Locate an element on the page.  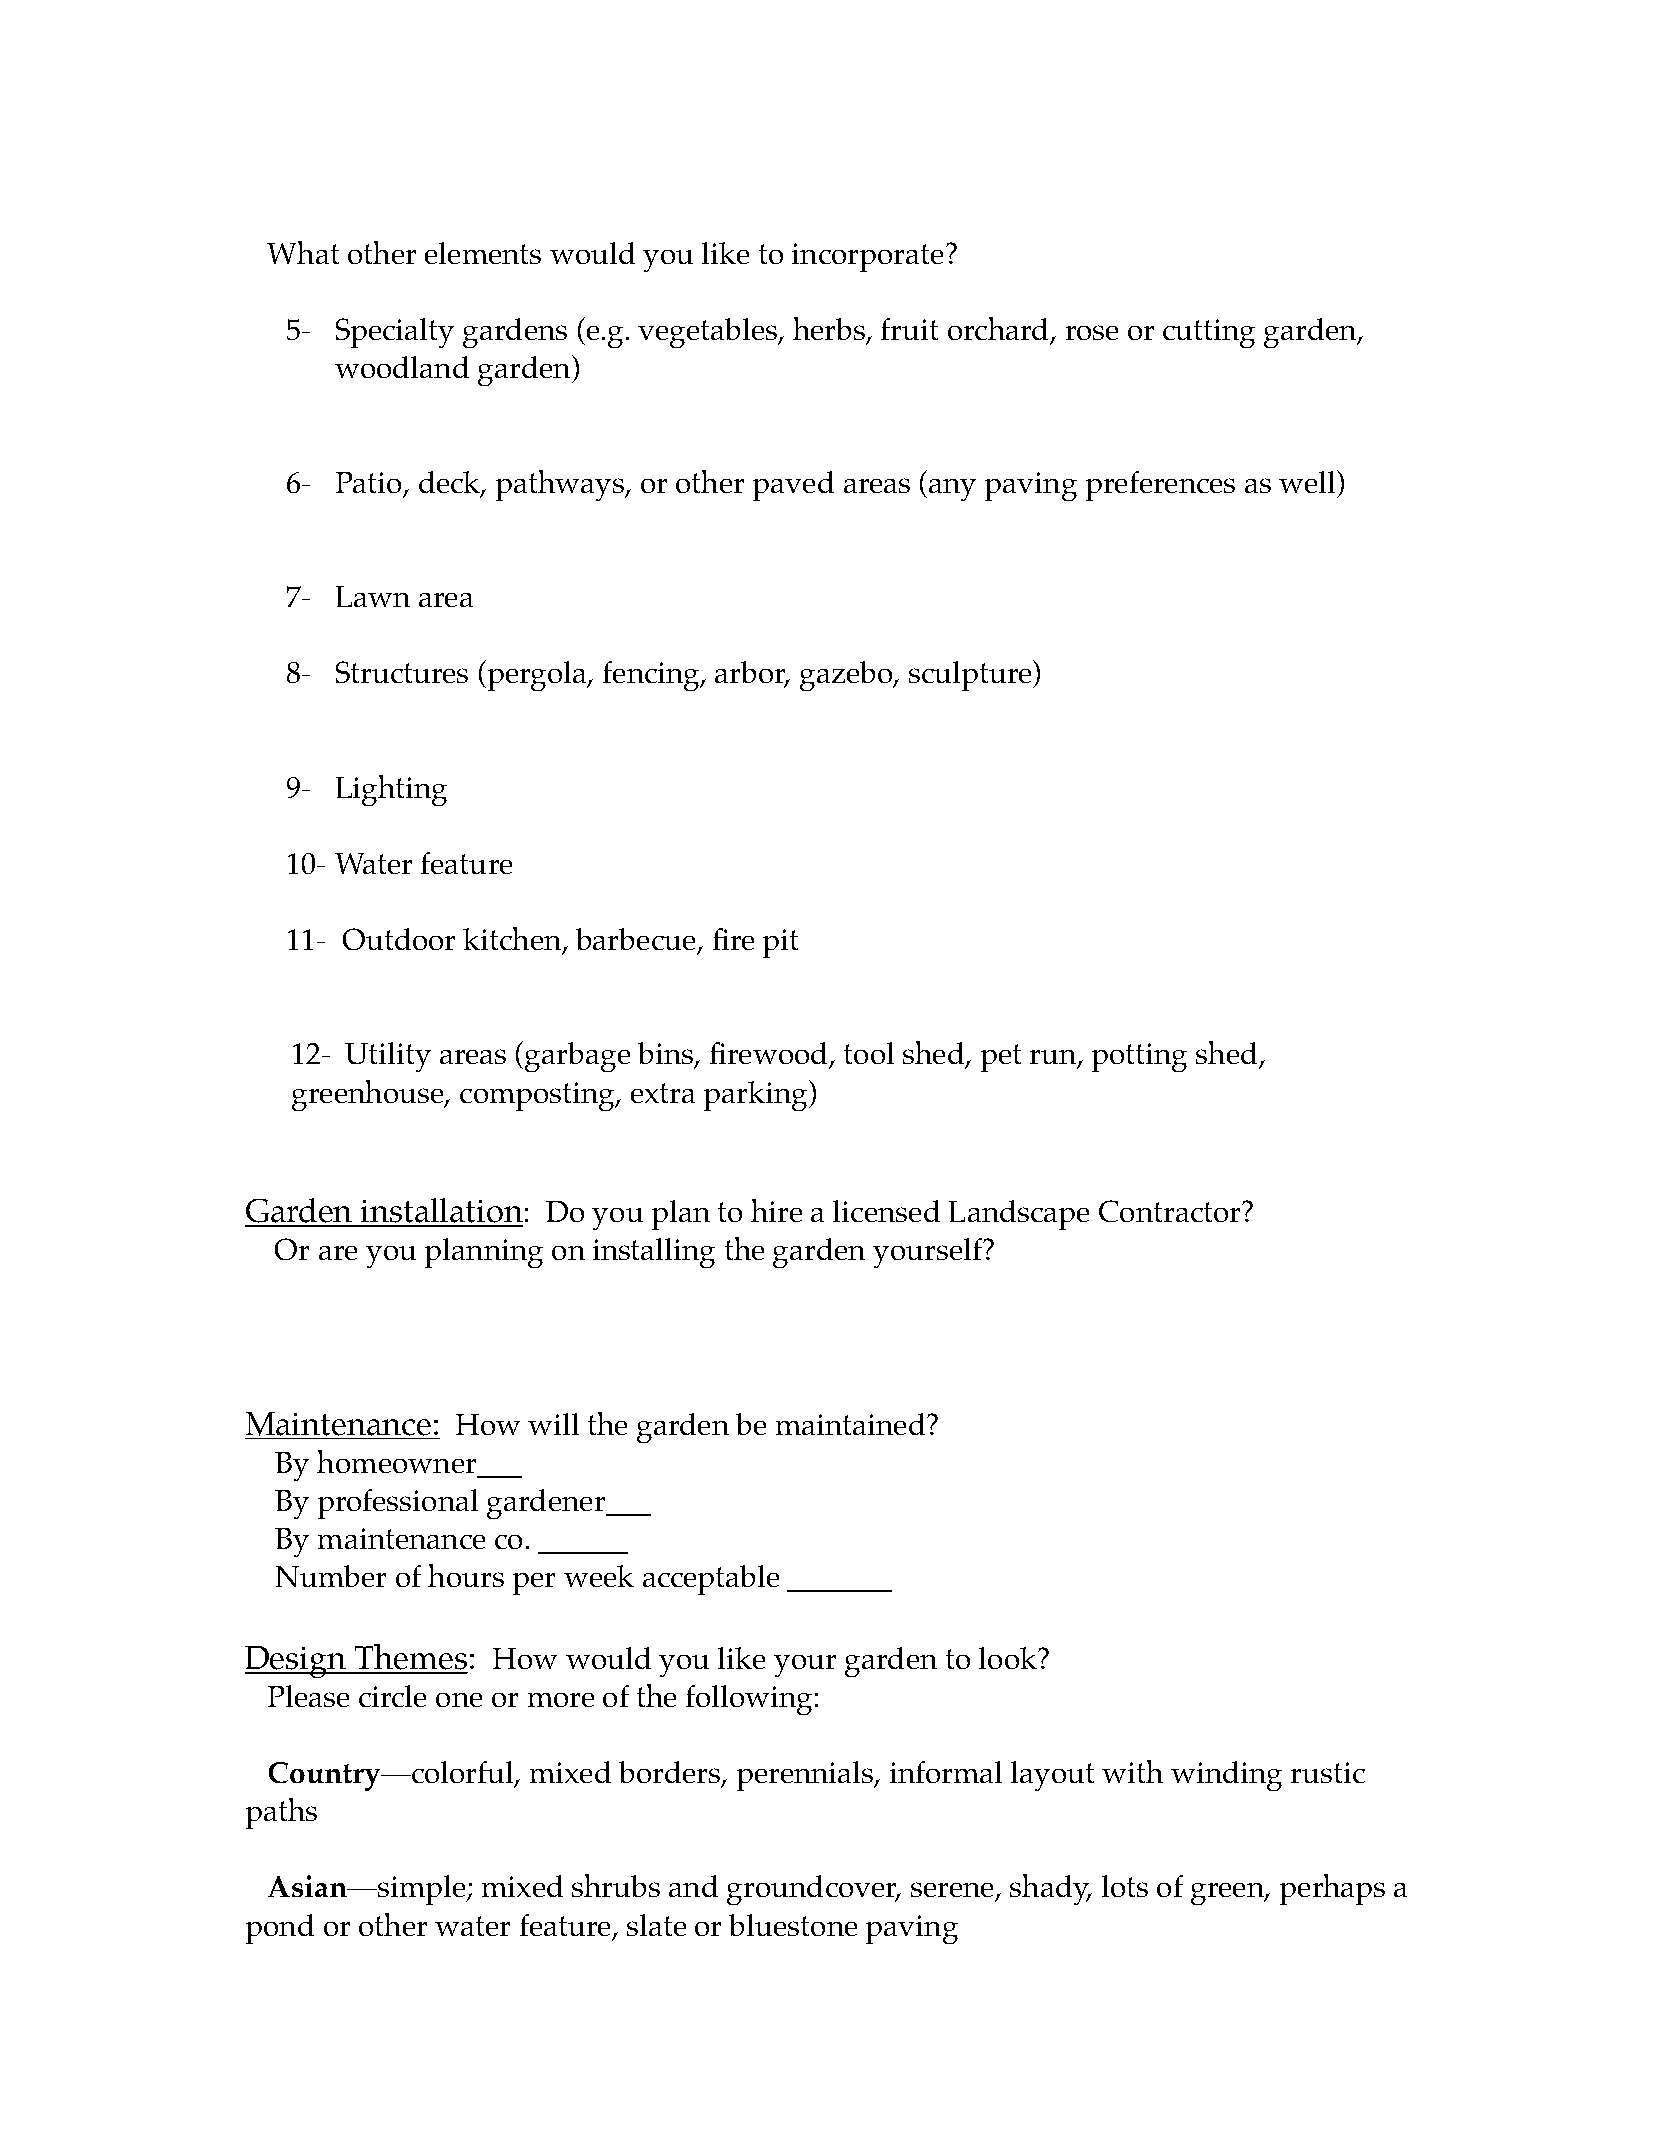
will is located at coordinates (553, 1424).
